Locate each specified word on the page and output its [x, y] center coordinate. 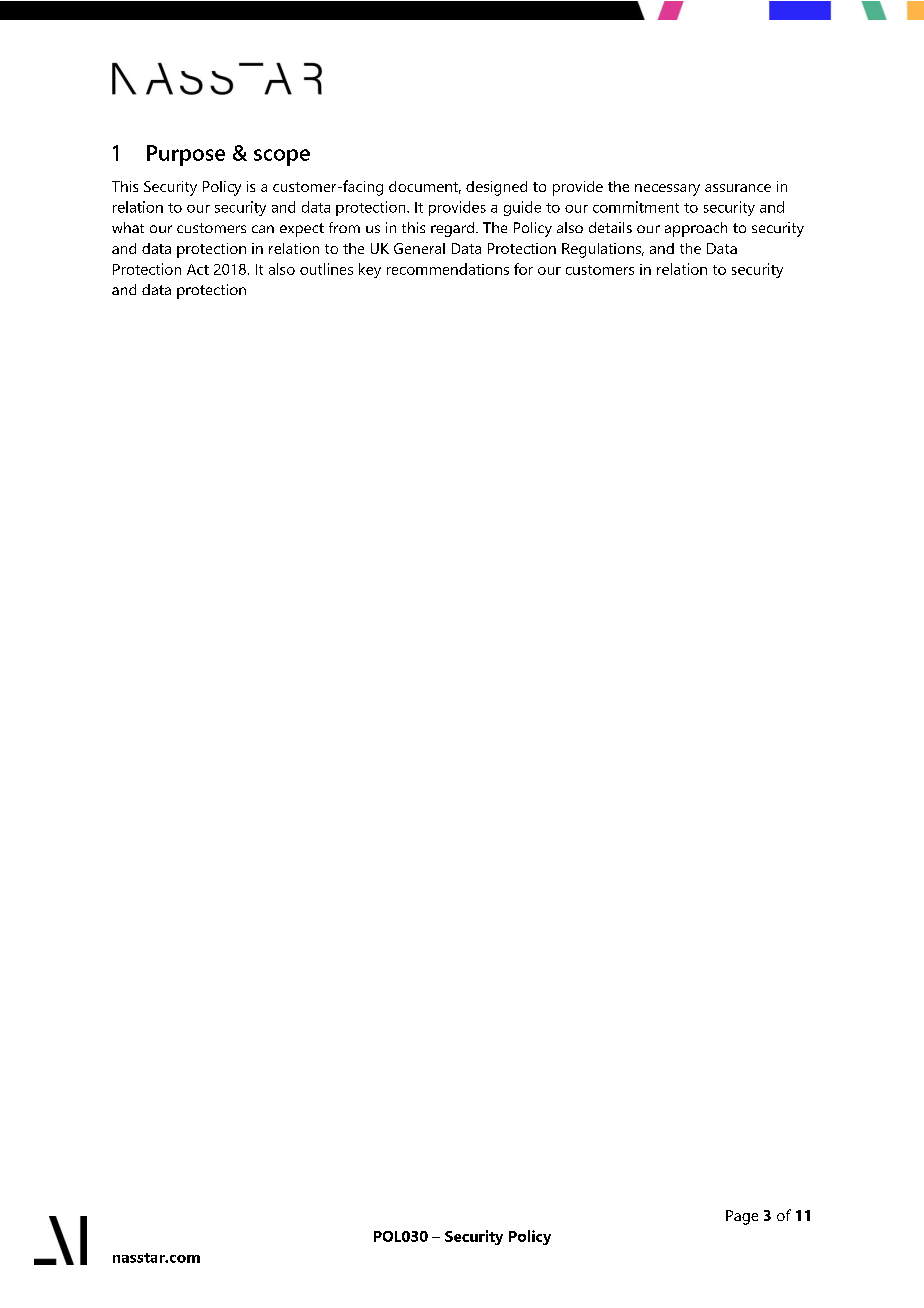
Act [198, 269]
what [128, 227]
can [263, 229]
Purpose [186, 155]
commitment [636, 207]
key [370, 270]
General [419, 248]
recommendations [448, 269]
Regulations [602, 250]
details [610, 227]
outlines [326, 269]
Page [742, 1217]
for [523, 269]
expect [302, 230]
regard [452, 229]
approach [696, 229]
